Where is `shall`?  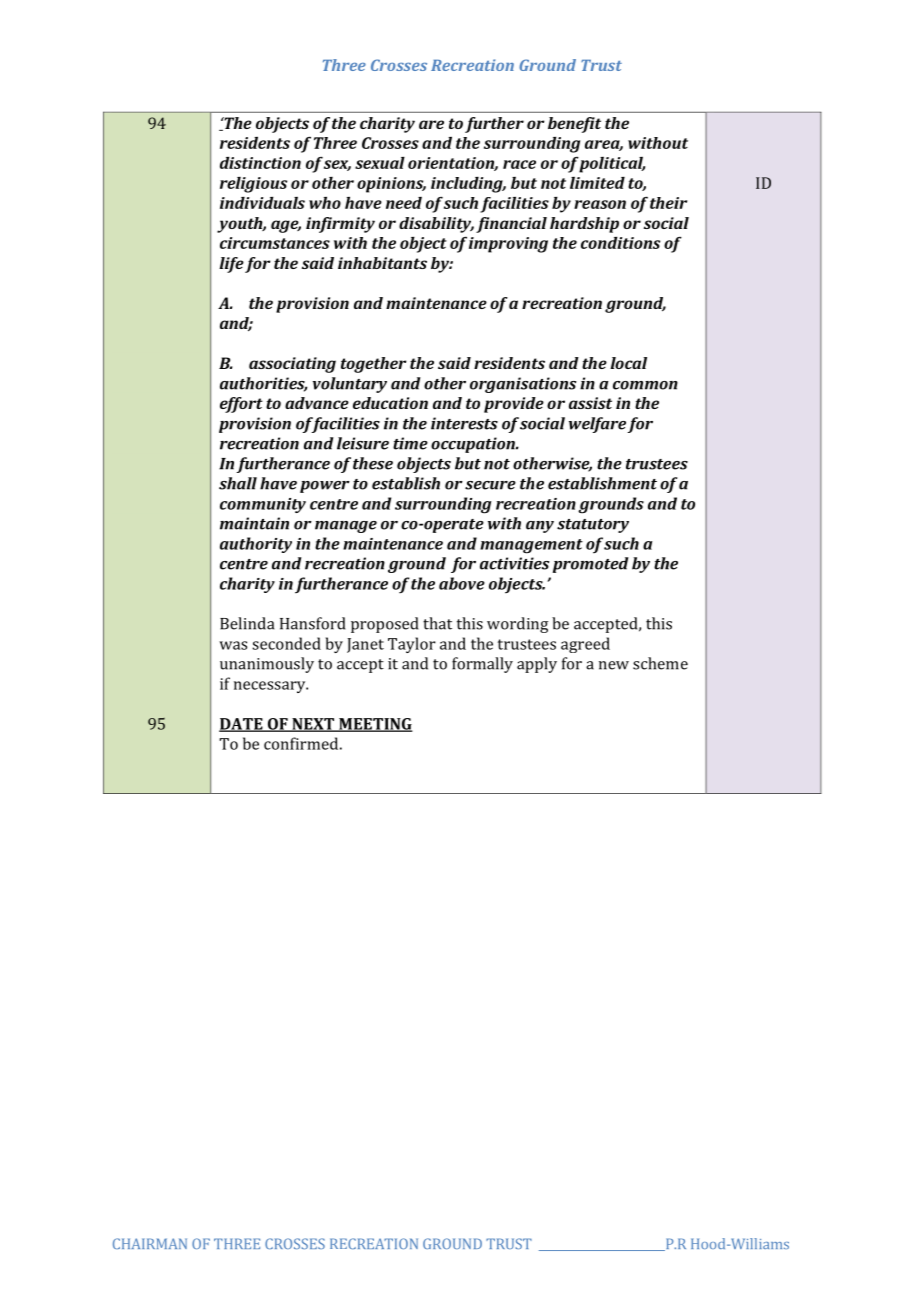
shall is located at coordinates (238, 483).
